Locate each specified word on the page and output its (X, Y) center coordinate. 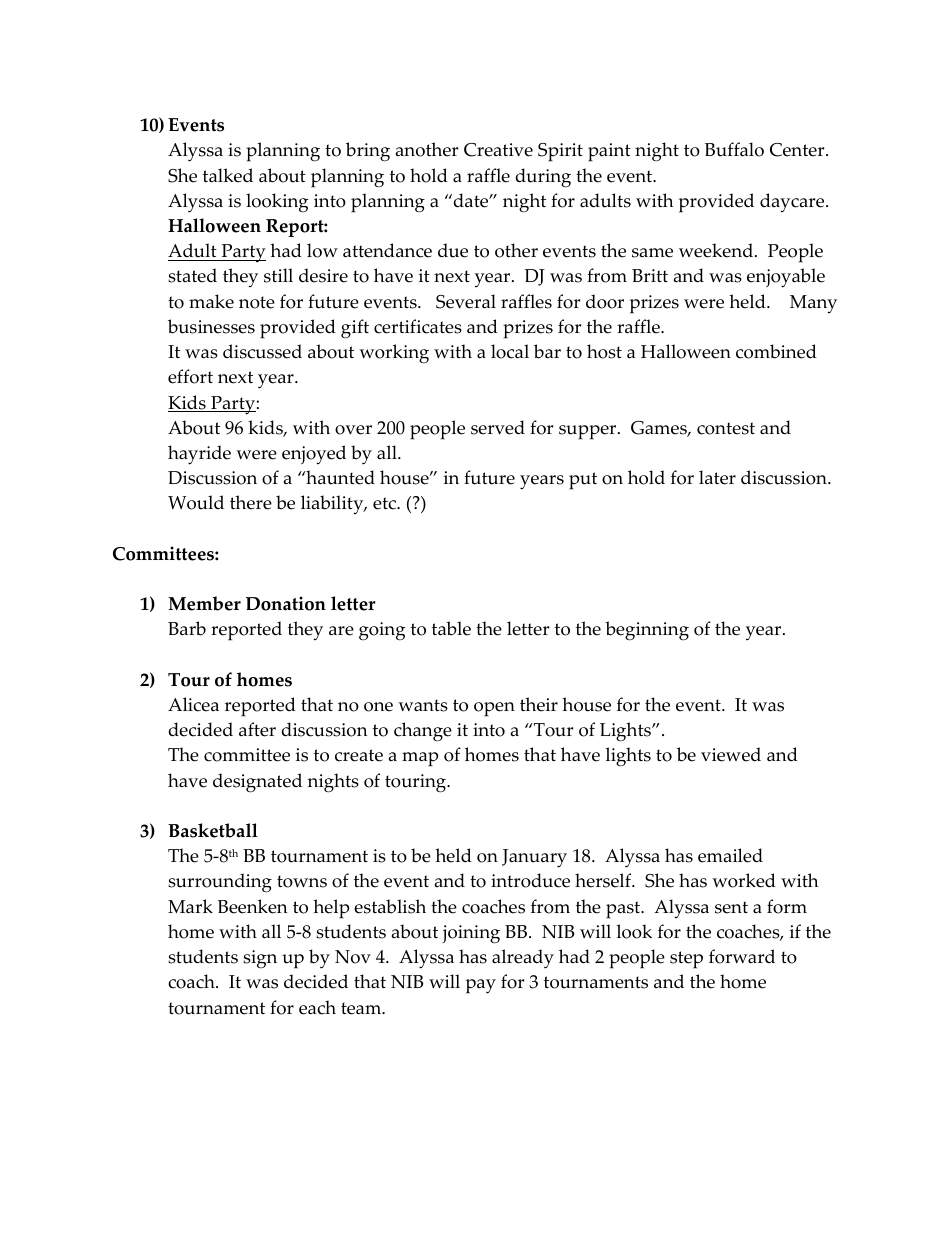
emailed (730, 855)
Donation (286, 603)
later (717, 477)
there (251, 502)
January (534, 858)
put (583, 481)
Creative (498, 150)
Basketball (213, 830)
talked (228, 175)
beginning (647, 631)
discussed (262, 351)
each (317, 1007)
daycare (793, 203)
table (451, 628)
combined (776, 351)
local (510, 351)
